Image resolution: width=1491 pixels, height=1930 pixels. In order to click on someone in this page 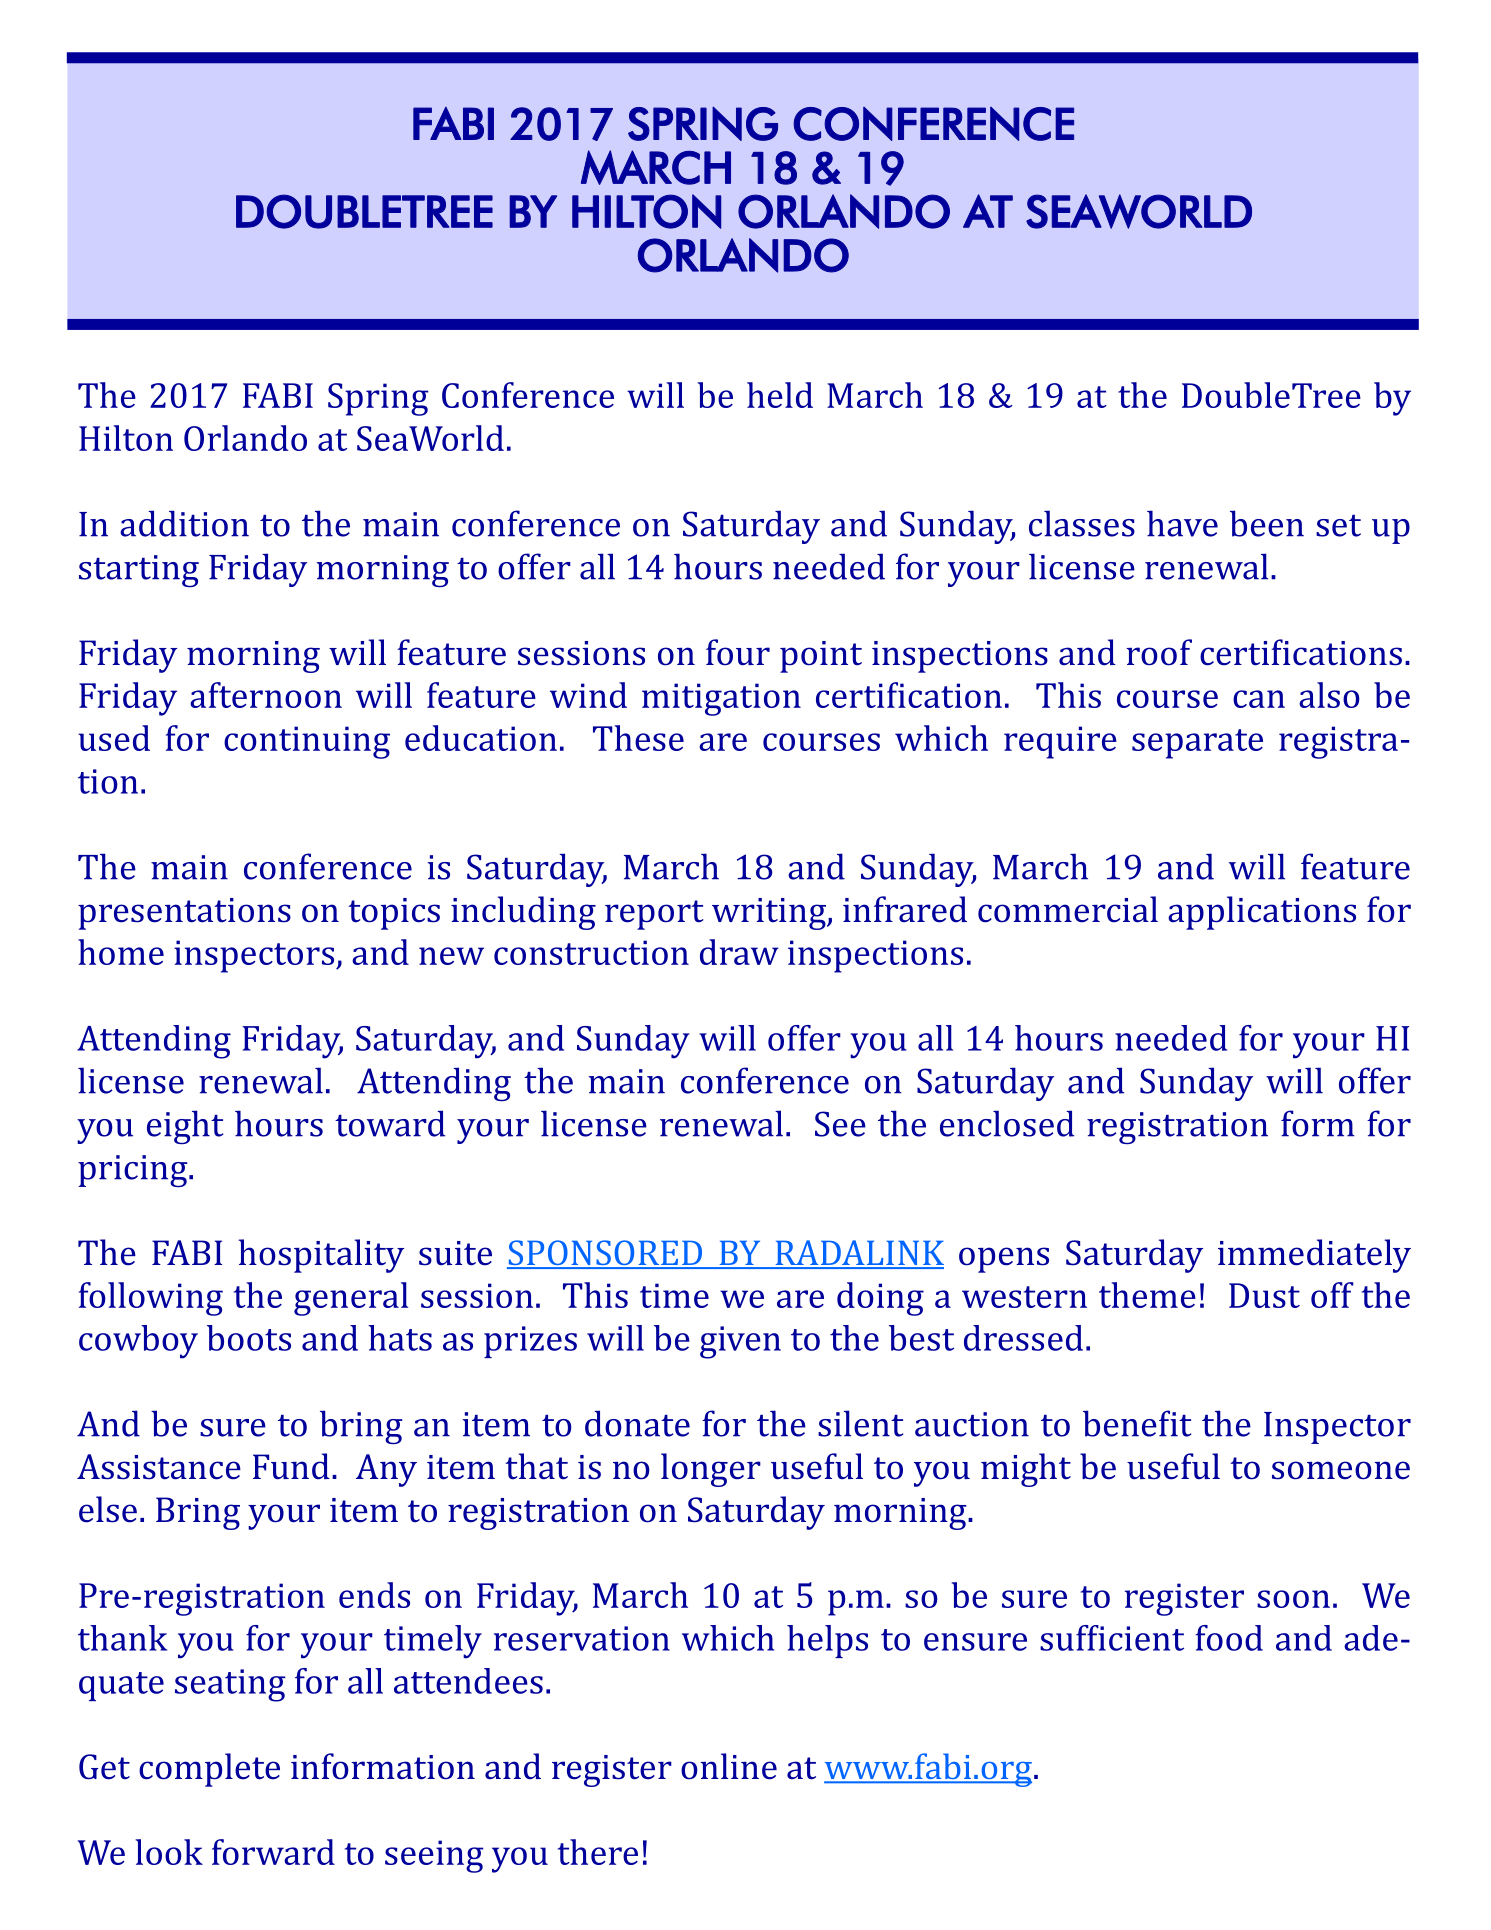, I will do `click(1341, 1470)`.
